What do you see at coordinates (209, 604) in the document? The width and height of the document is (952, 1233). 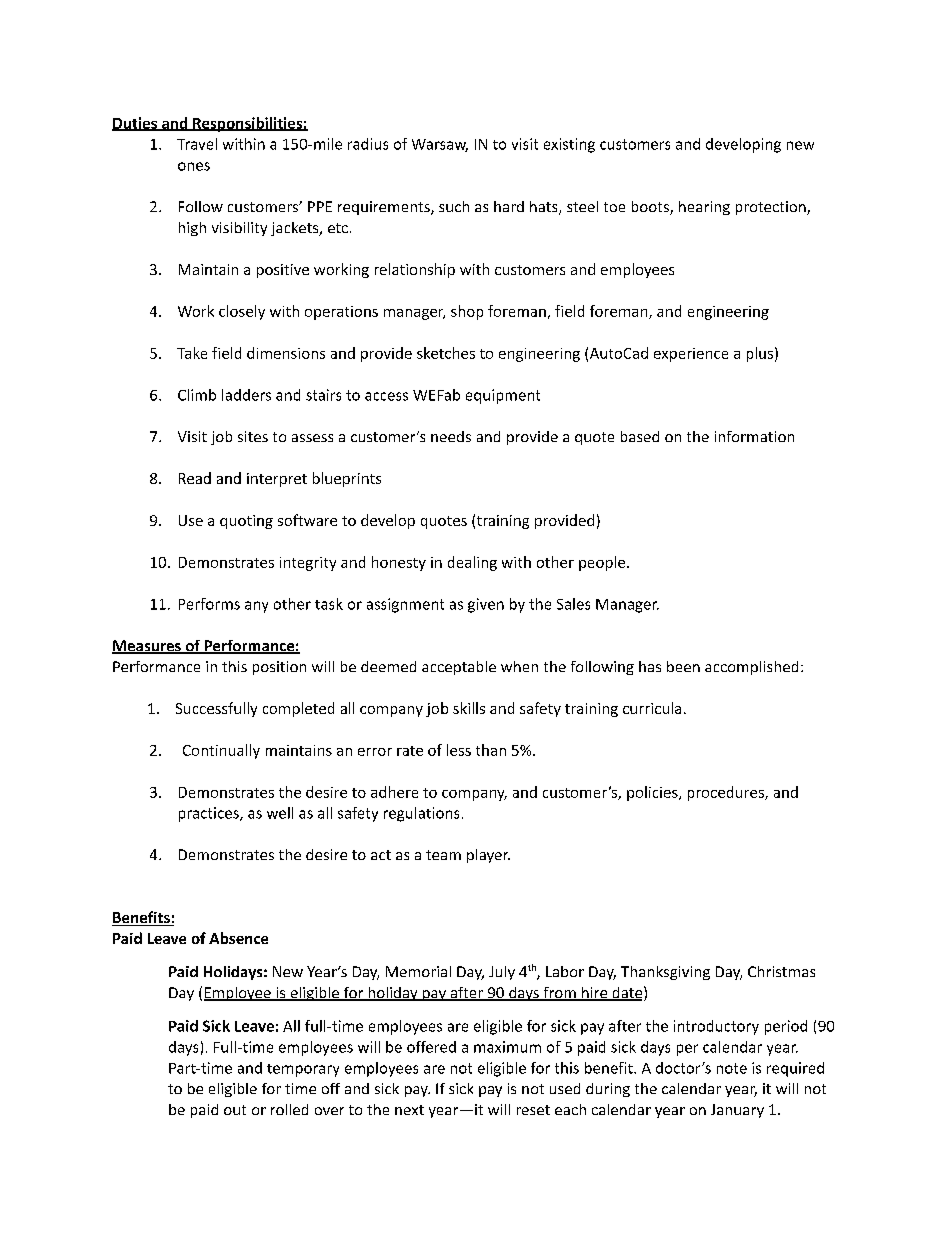 I see `Performs` at bounding box center [209, 604].
